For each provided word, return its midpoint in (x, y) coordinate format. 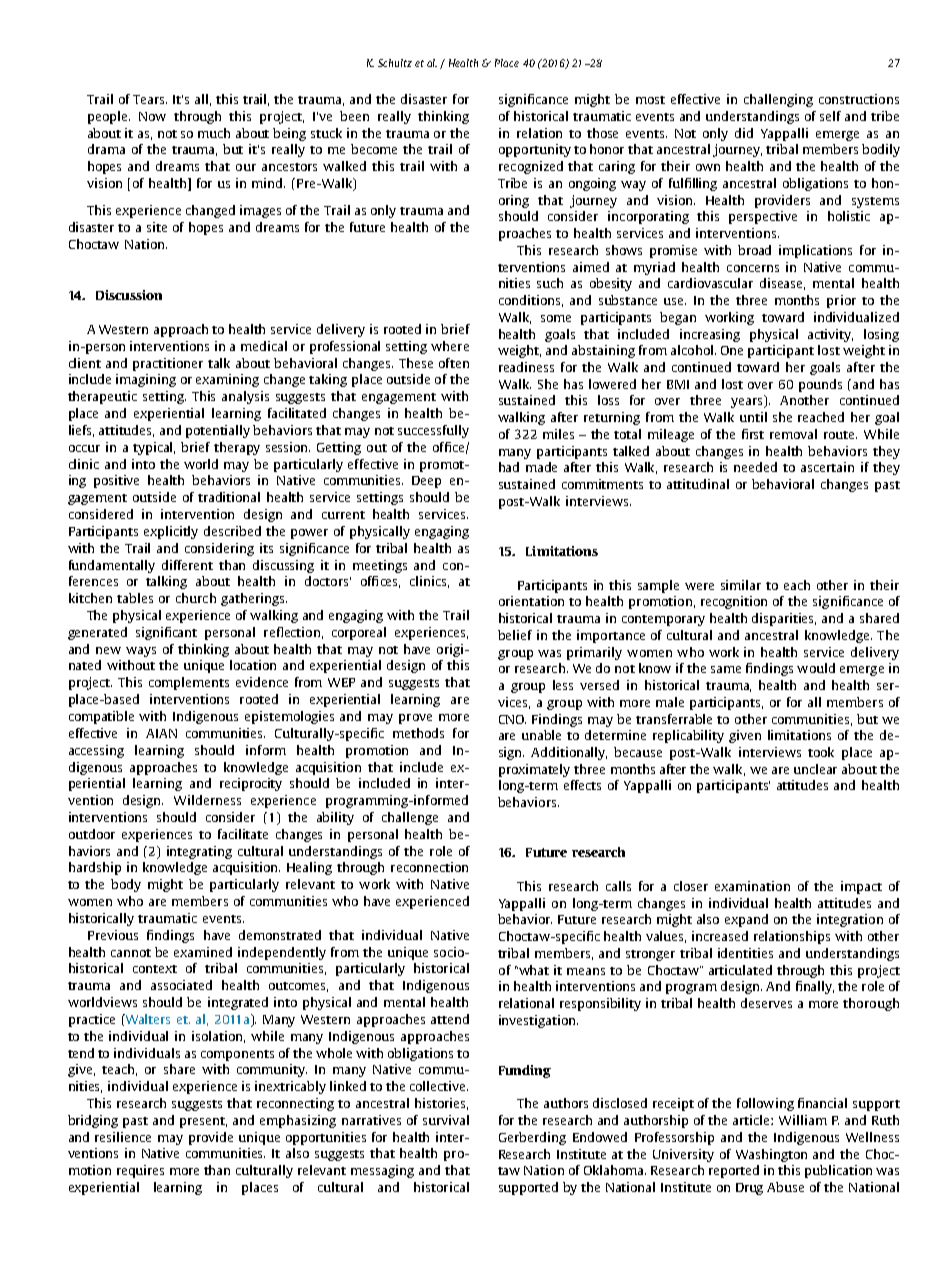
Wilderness (207, 800)
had (509, 467)
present (203, 1122)
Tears (150, 99)
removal (793, 434)
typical (154, 448)
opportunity (535, 150)
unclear (815, 769)
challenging (778, 100)
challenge (410, 818)
